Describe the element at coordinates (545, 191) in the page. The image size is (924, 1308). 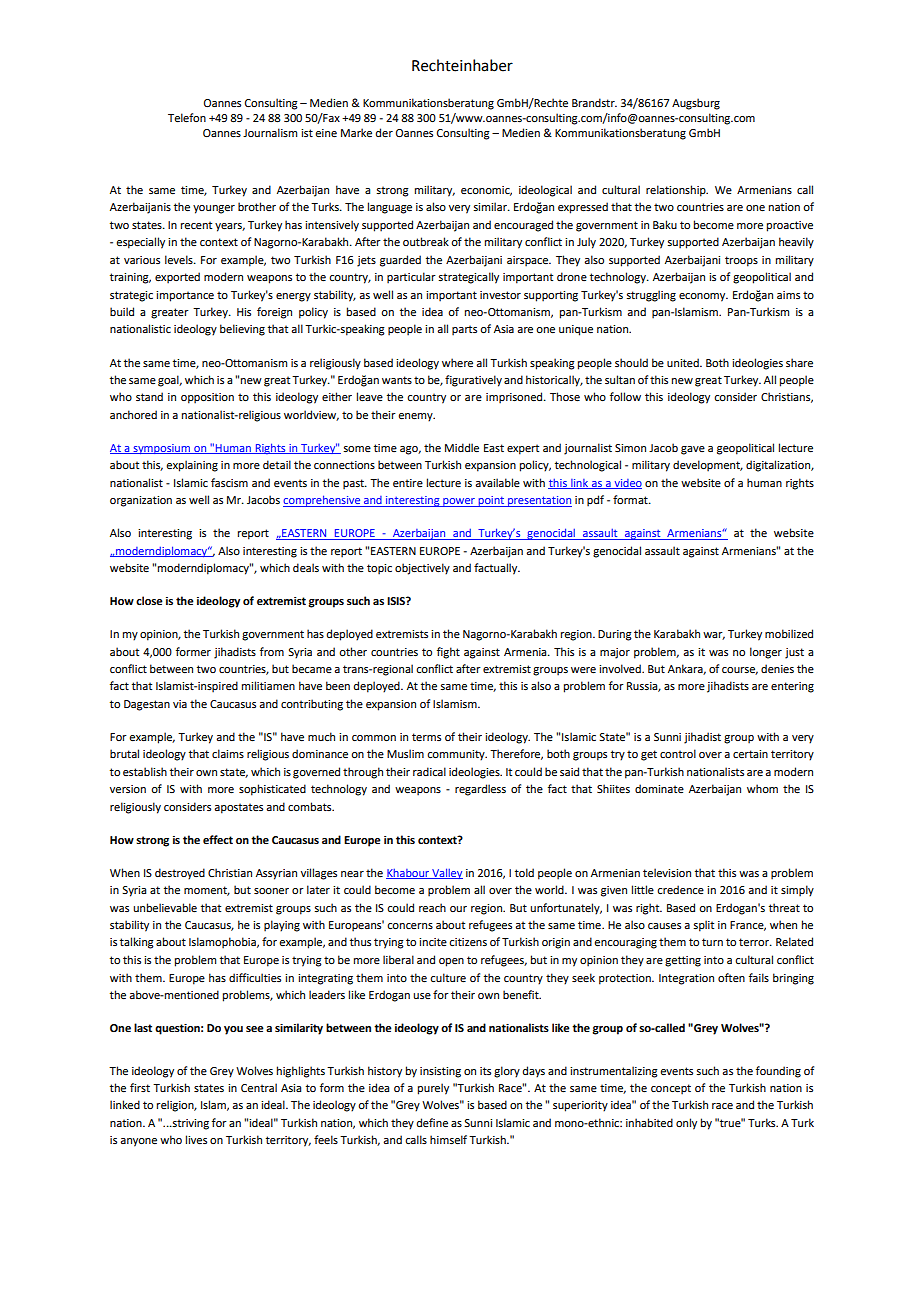
I see `ideological` at that location.
